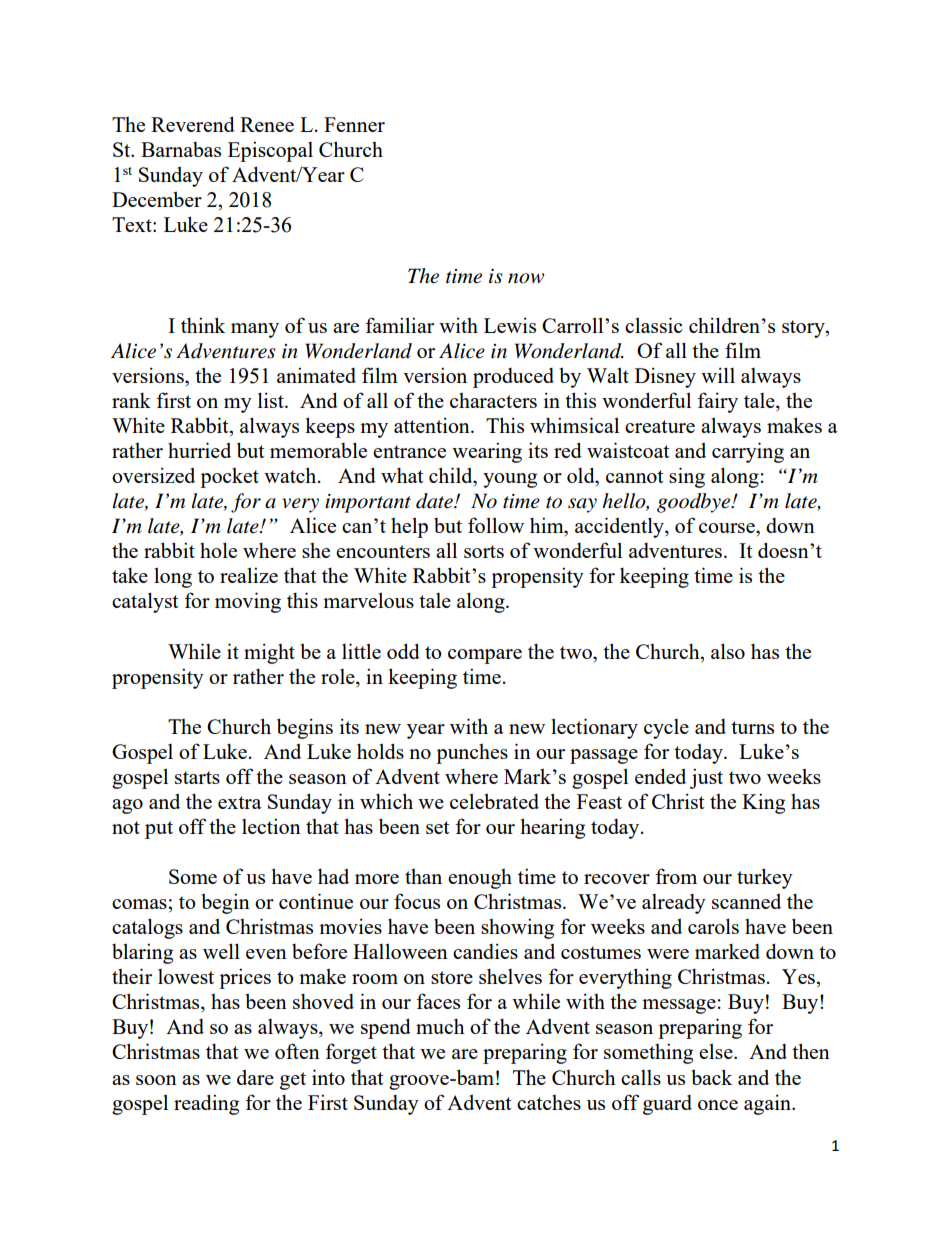 The image size is (952, 1233). Describe the element at coordinates (728, 651) in the document. I see `also` at that location.
